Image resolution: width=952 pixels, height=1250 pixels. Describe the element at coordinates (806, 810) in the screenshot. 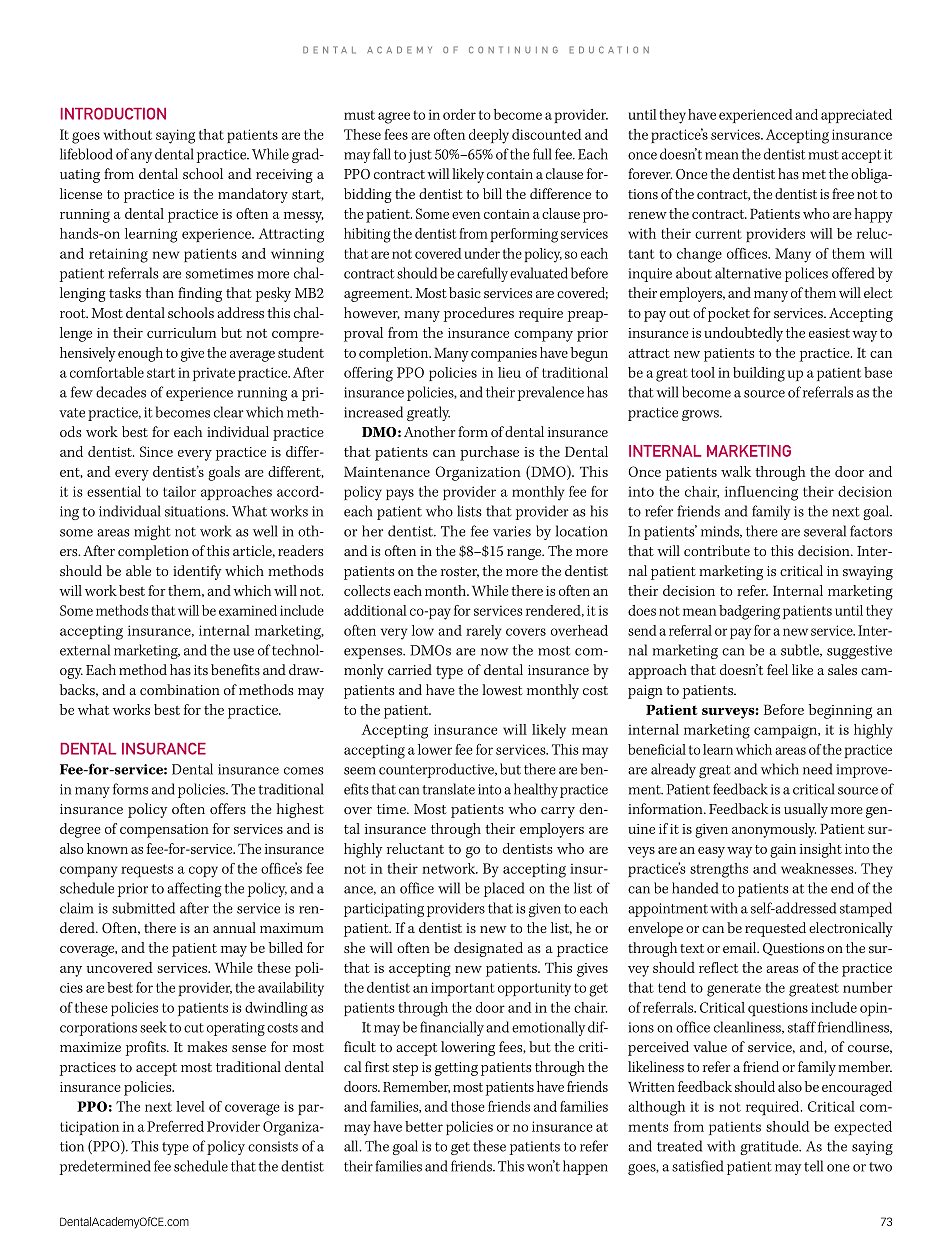

I see `usually` at that location.
